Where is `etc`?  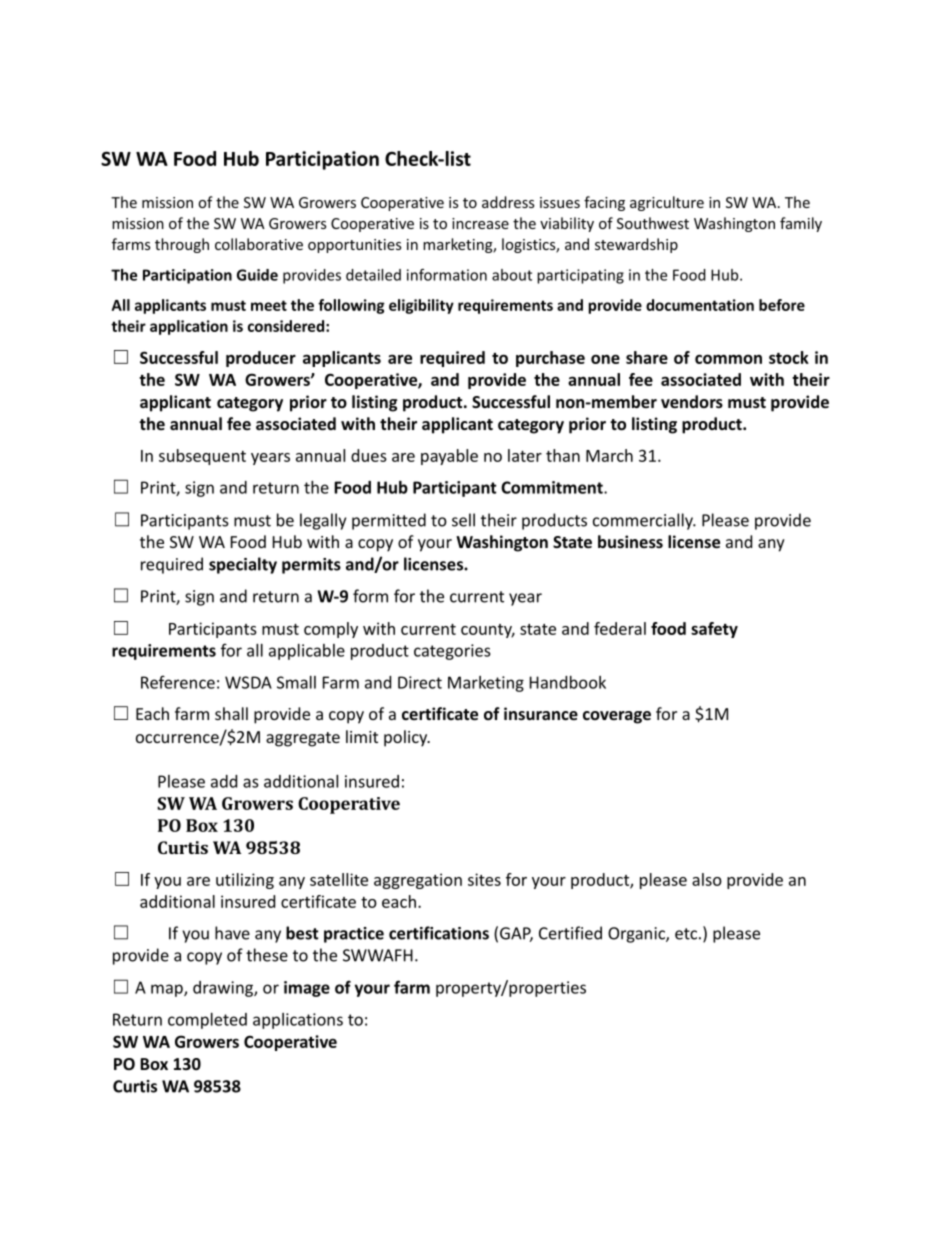
etc is located at coordinates (686, 934).
